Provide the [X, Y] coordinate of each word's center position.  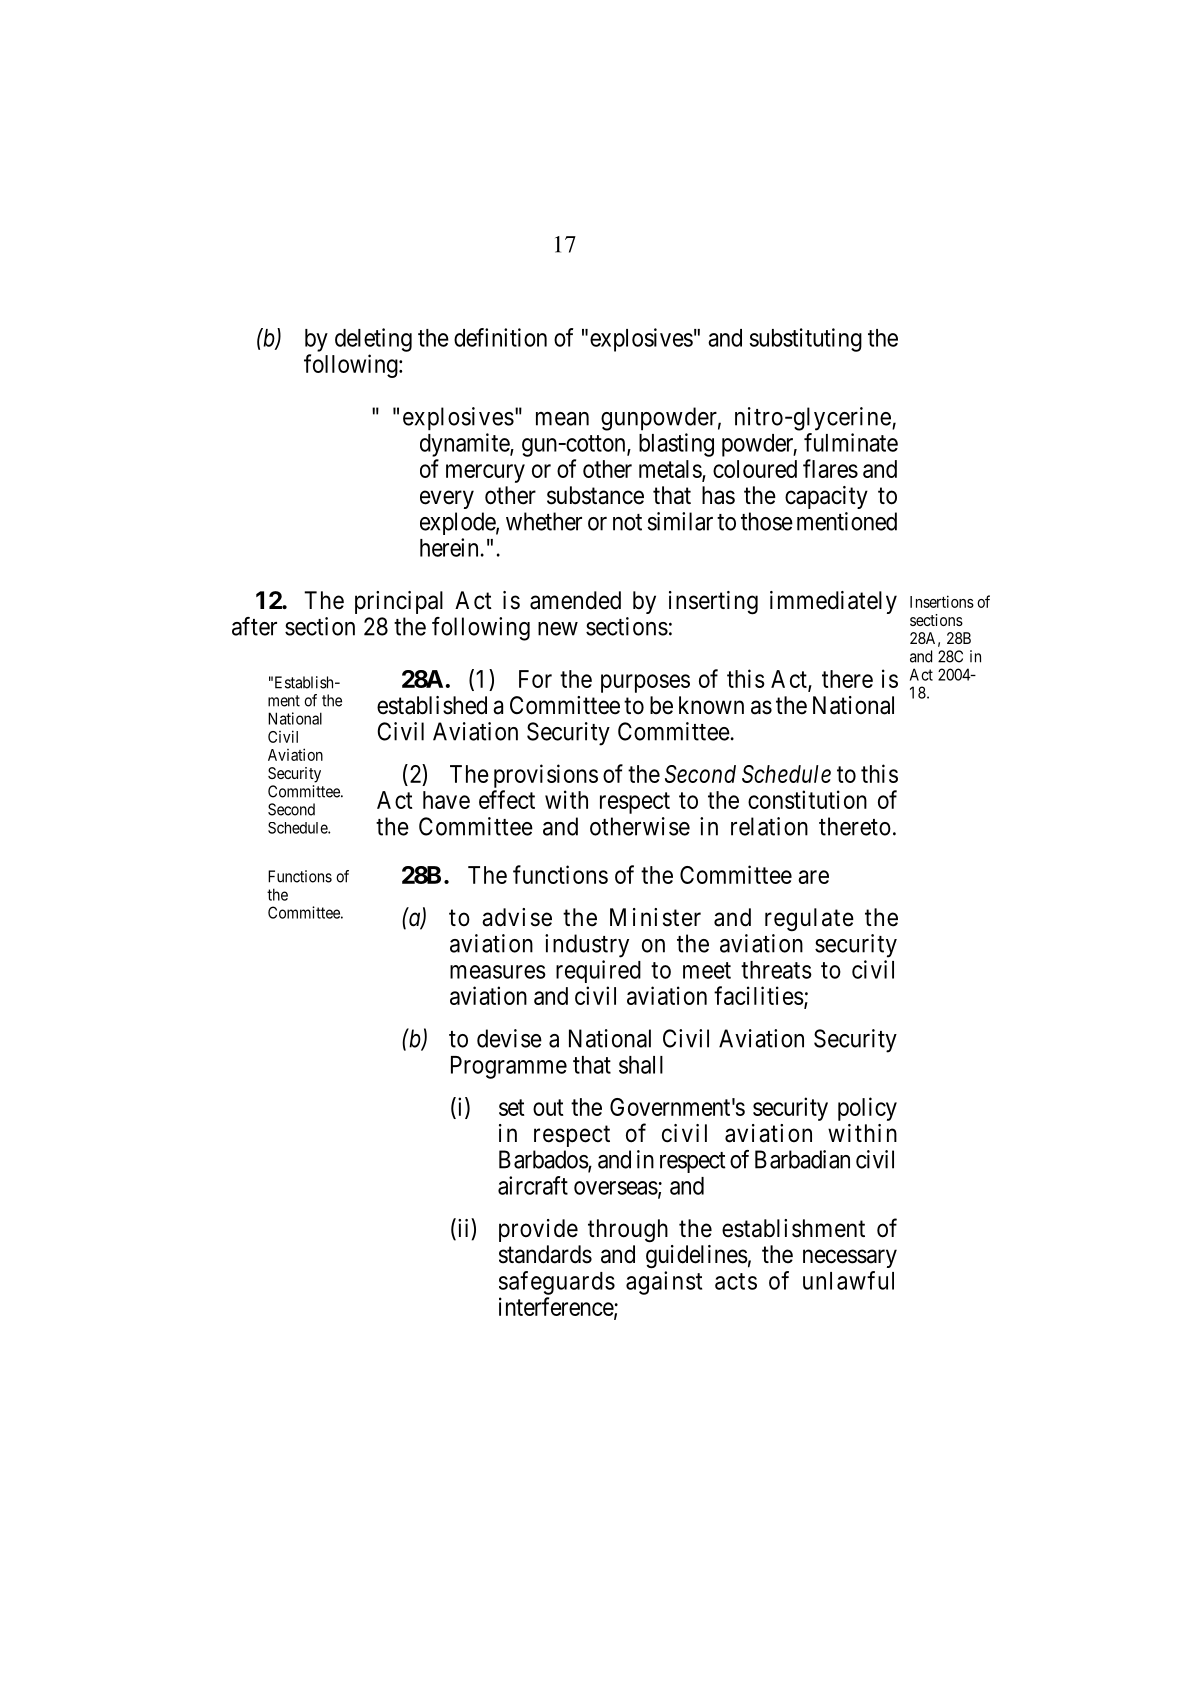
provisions [546, 776]
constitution [807, 799]
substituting [806, 340]
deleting [373, 340]
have [446, 800]
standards [545, 1254]
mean [562, 419]
